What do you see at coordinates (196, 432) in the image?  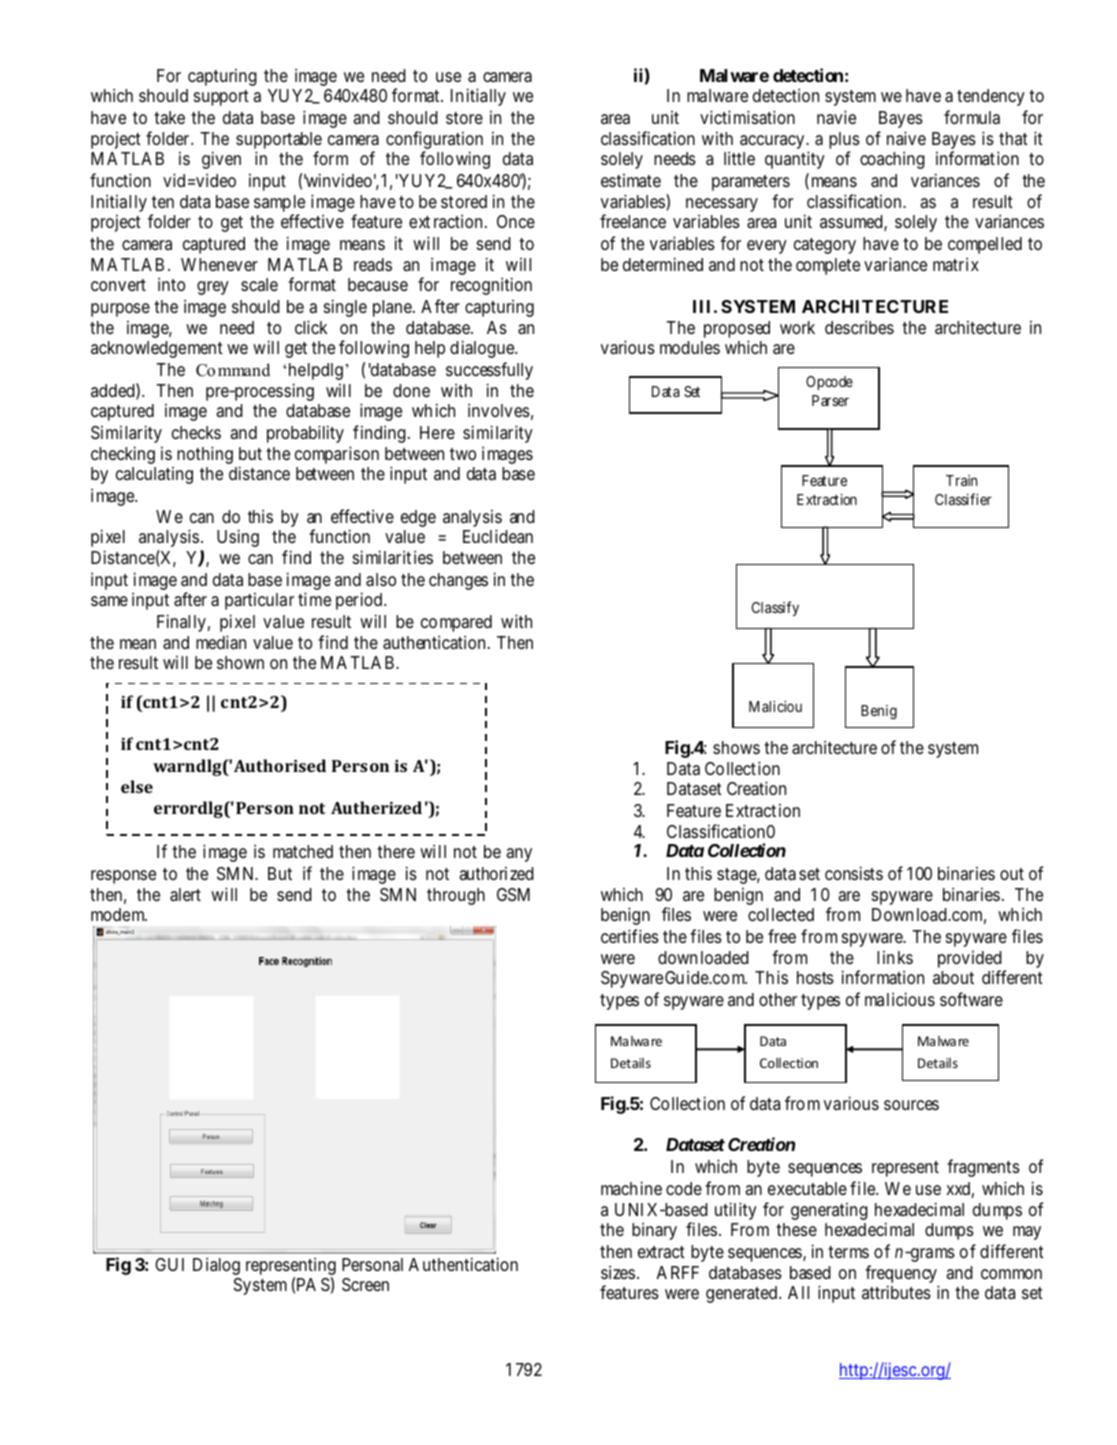 I see `checks` at bounding box center [196, 432].
